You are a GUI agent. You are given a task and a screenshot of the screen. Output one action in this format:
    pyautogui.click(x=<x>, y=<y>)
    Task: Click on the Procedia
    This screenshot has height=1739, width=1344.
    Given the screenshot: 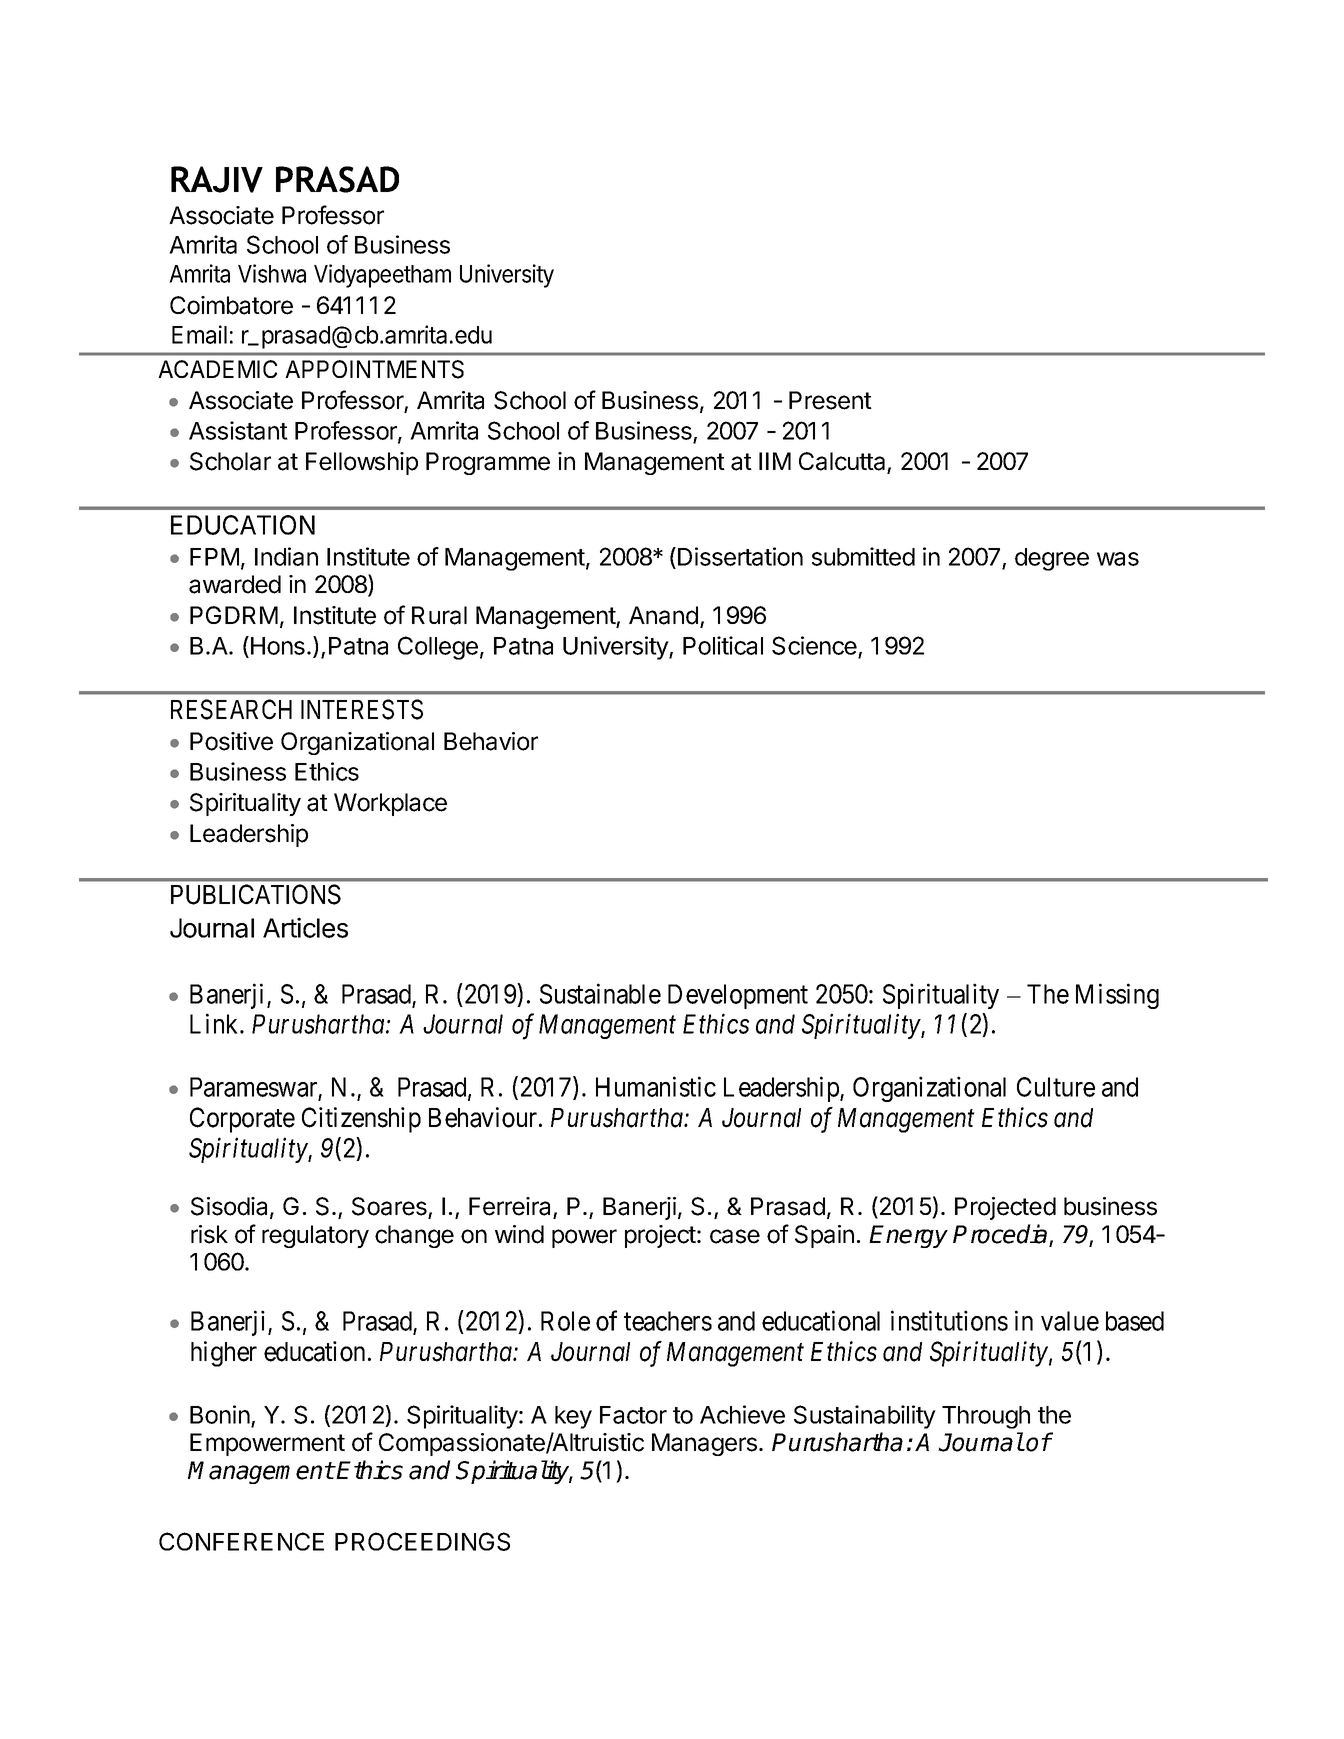 What is the action you would take?
    pyautogui.click(x=1001, y=1235)
